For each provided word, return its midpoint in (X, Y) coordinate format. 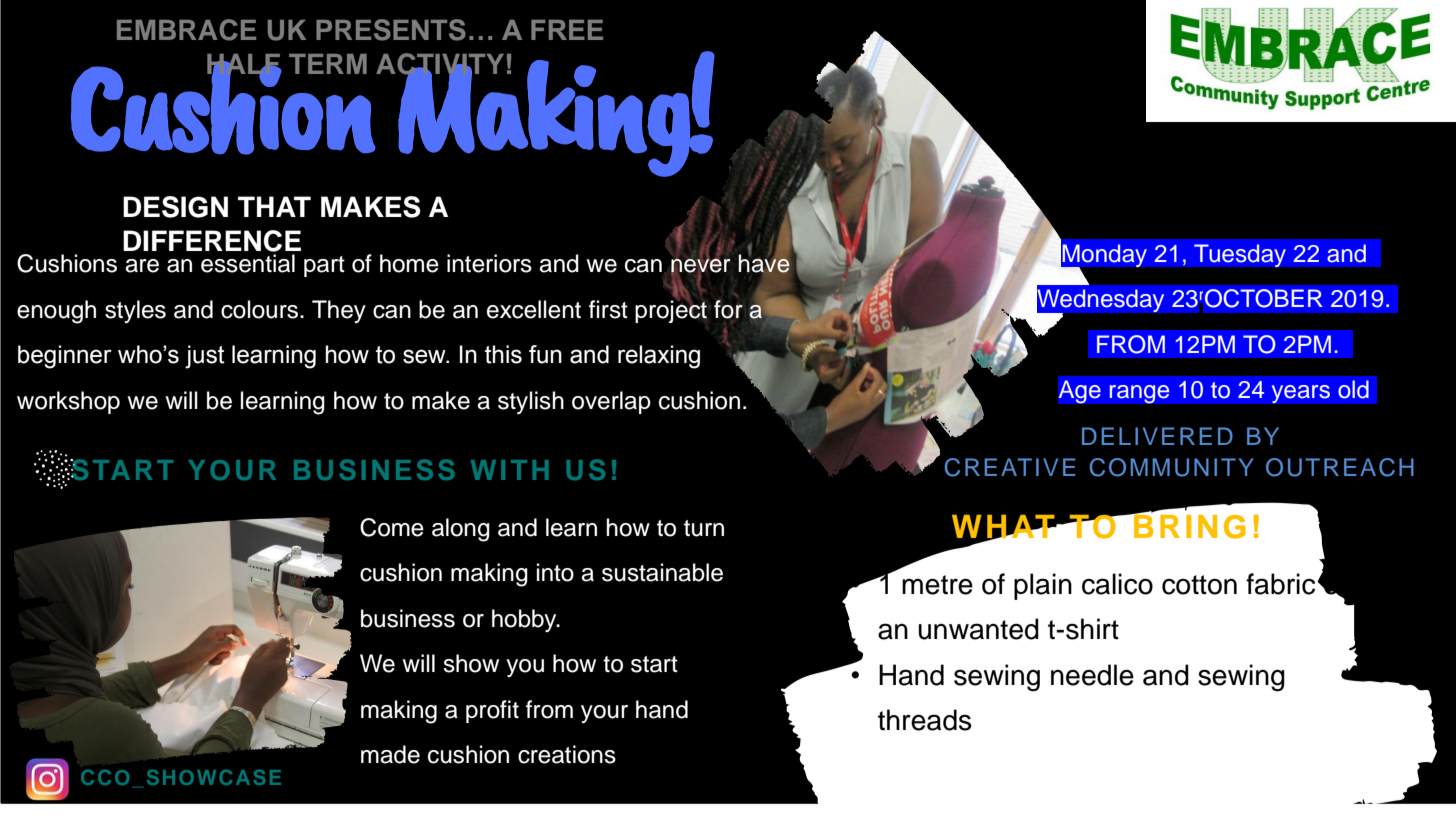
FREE (567, 30)
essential (248, 263)
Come (392, 527)
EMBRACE (186, 30)
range (1139, 394)
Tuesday (1240, 255)
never (700, 266)
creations (567, 754)
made (390, 754)
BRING (1189, 525)
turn (704, 528)
